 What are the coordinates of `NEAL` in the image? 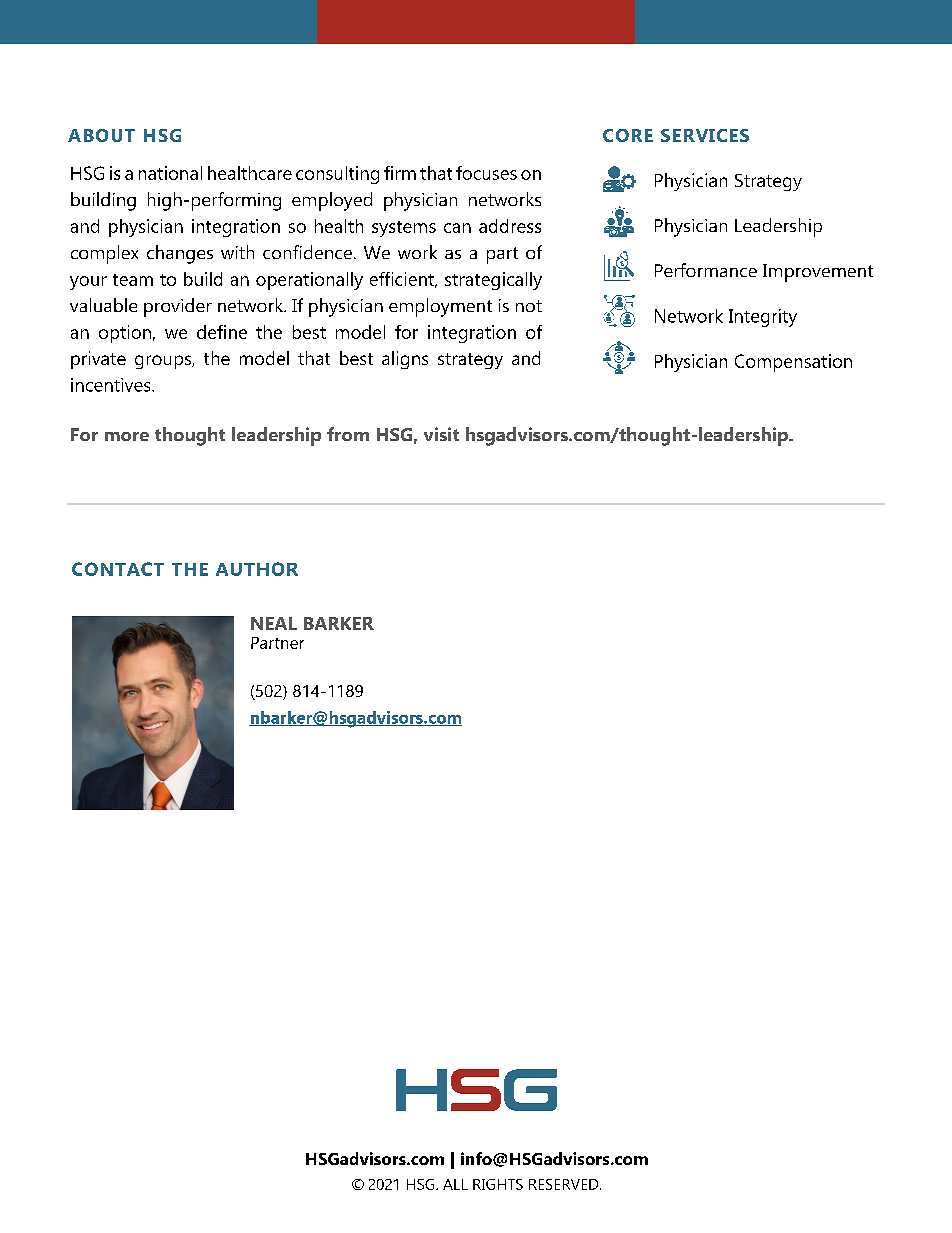 It's located at (274, 623).
